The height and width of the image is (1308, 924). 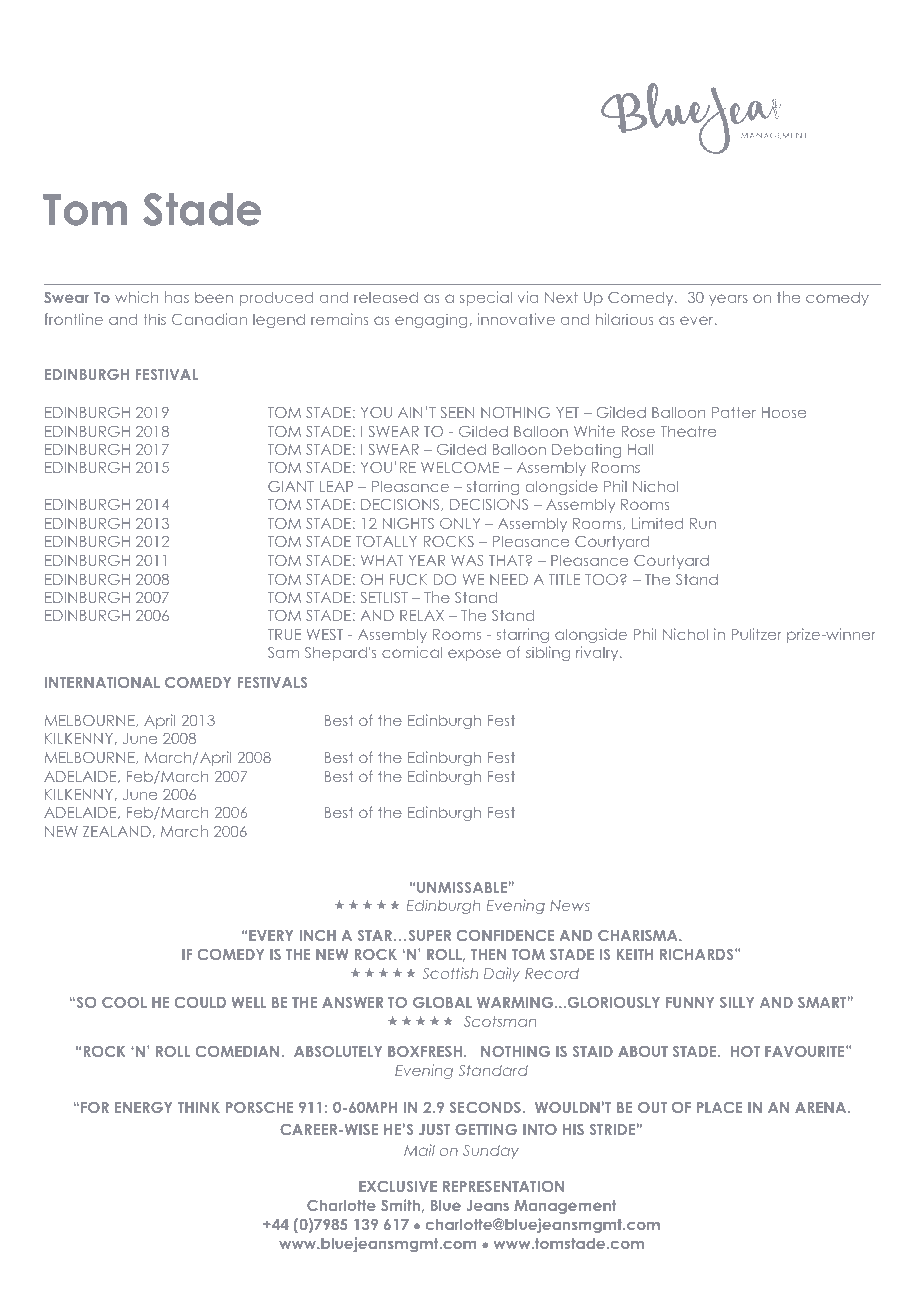 I want to click on this, so click(x=155, y=319).
